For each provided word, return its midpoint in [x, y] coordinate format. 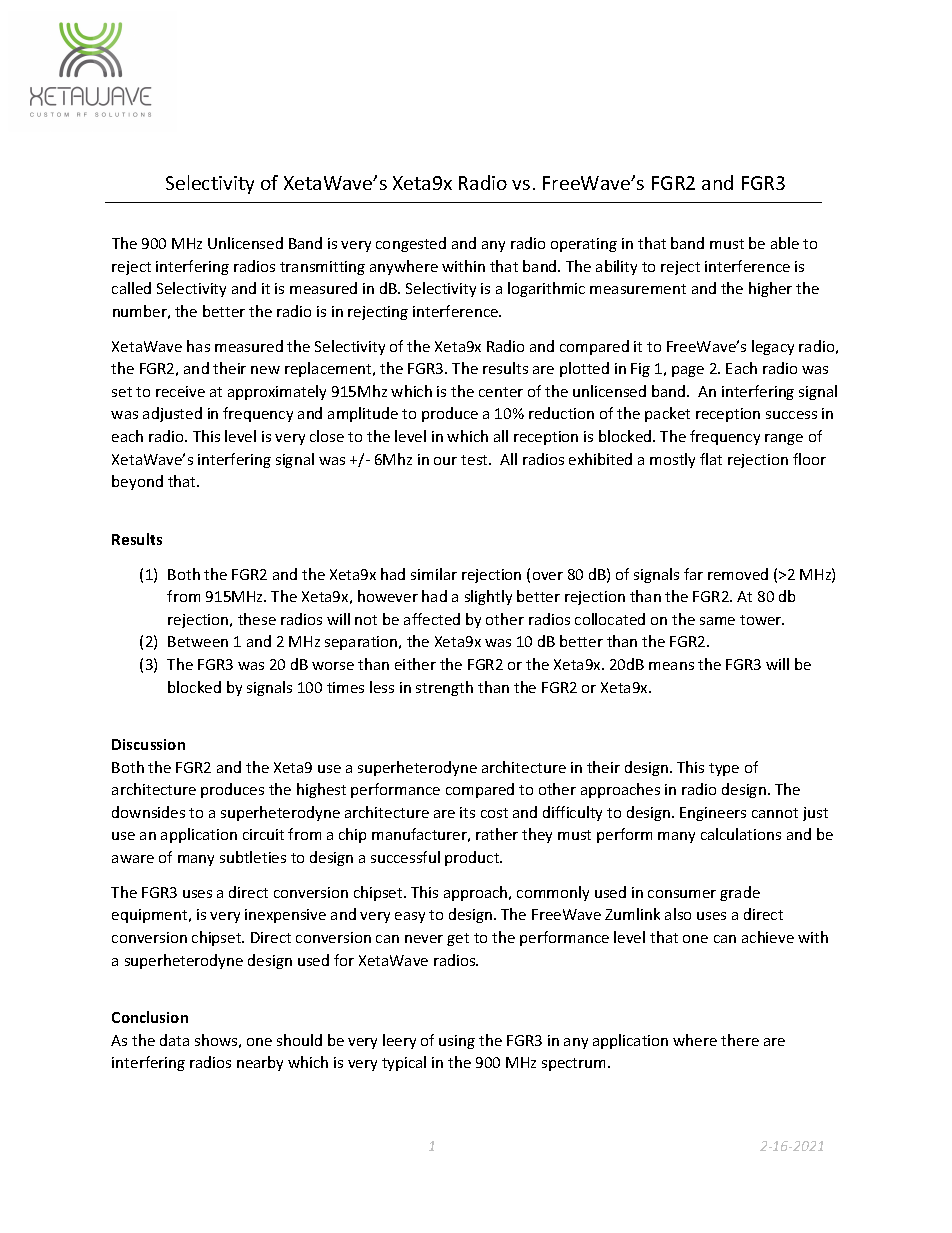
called [131, 288]
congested [411, 244]
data [174, 1040]
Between [198, 641]
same [717, 621]
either [415, 664]
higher [770, 289]
